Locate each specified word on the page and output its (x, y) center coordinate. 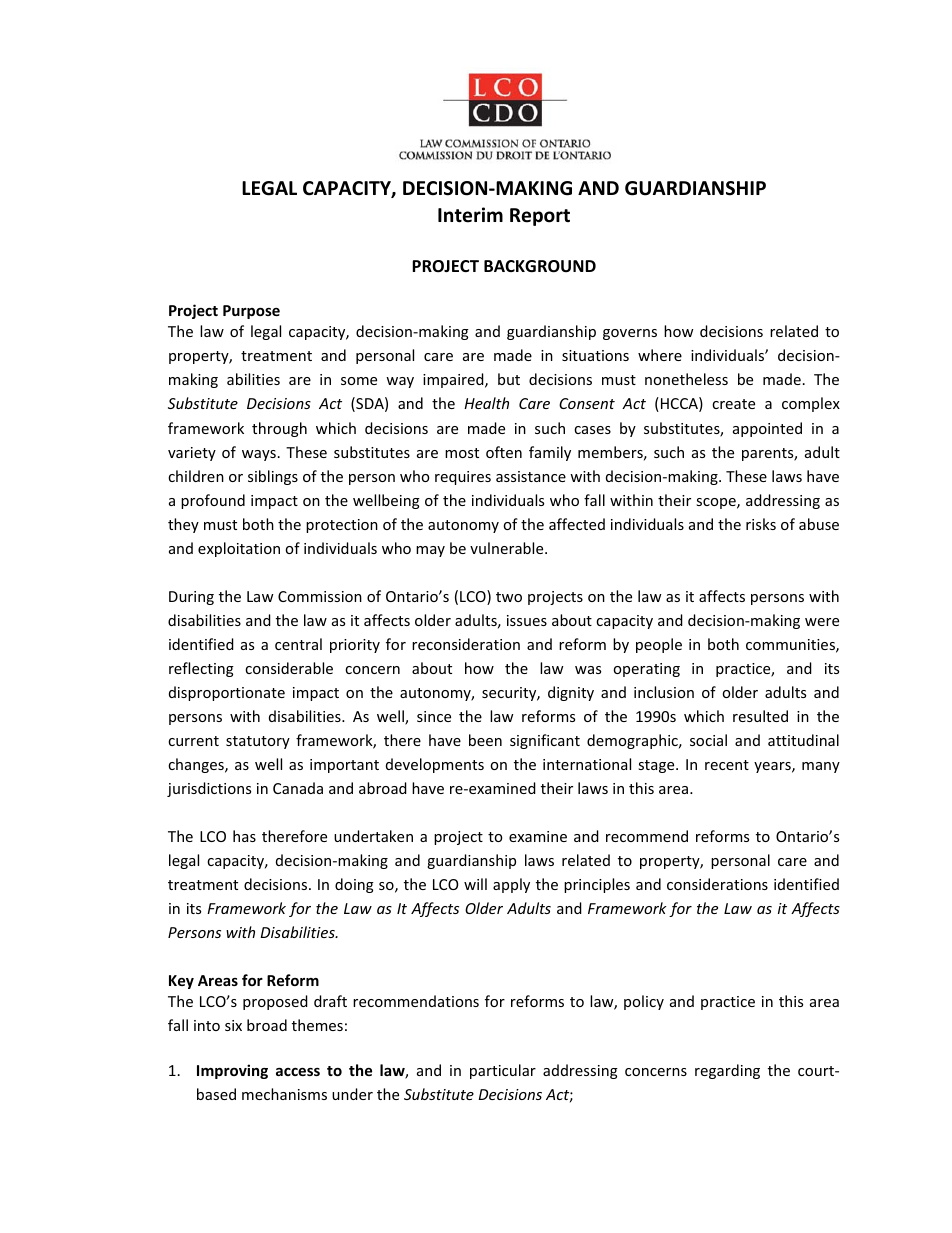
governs (630, 334)
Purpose (251, 312)
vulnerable (508, 548)
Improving (232, 1071)
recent (727, 765)
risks (761, 524)
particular (503, 1071)
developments (435, 765)
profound (213, 501)
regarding (727, 1071)
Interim (470, 215)
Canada (298, 788)
